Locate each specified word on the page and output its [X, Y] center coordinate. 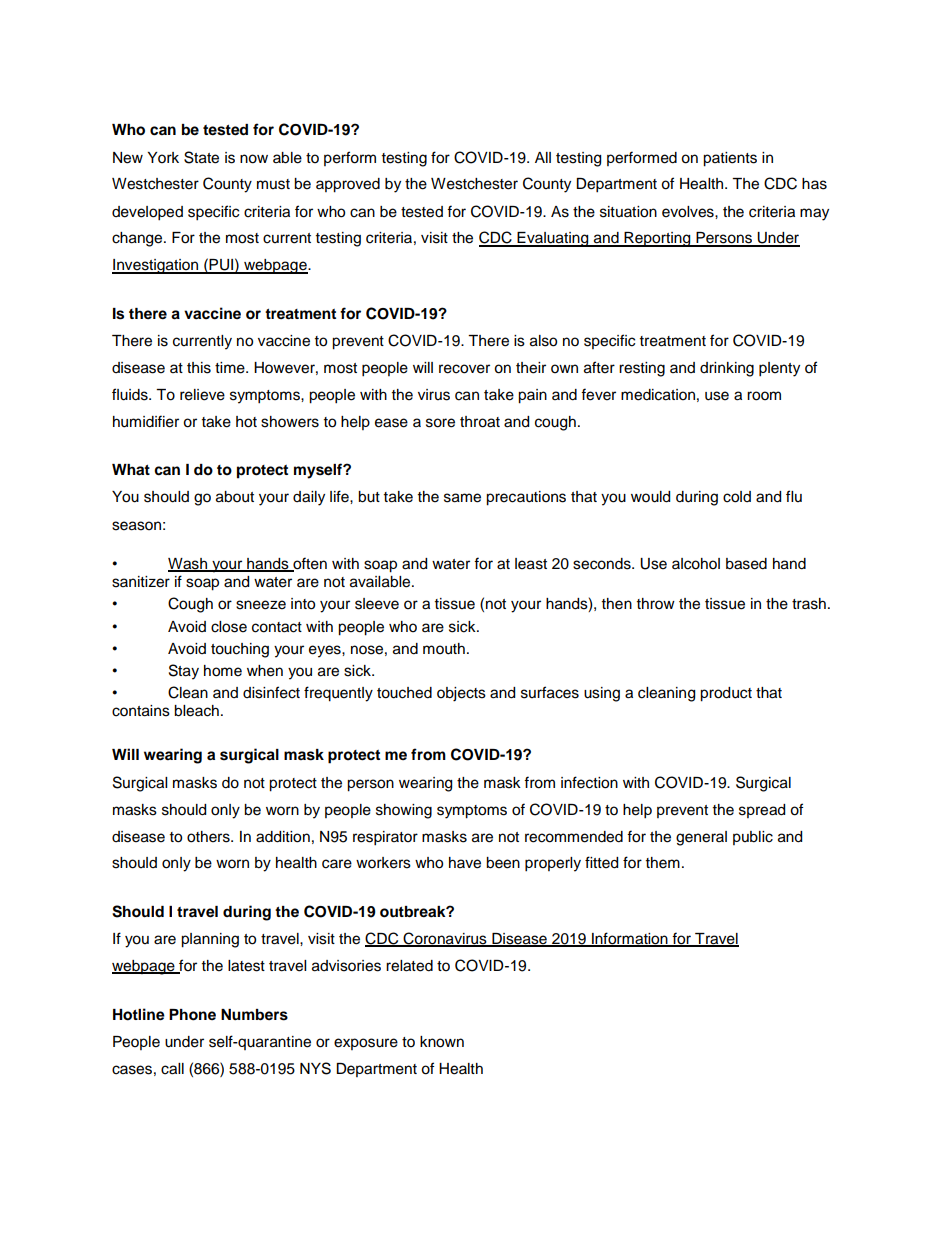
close [229, 627]
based [746, 564]
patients [730, 159]
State [201, 157]
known [442, 1042]
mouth [444, 649]
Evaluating [553, 239]
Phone [192, 1015]
